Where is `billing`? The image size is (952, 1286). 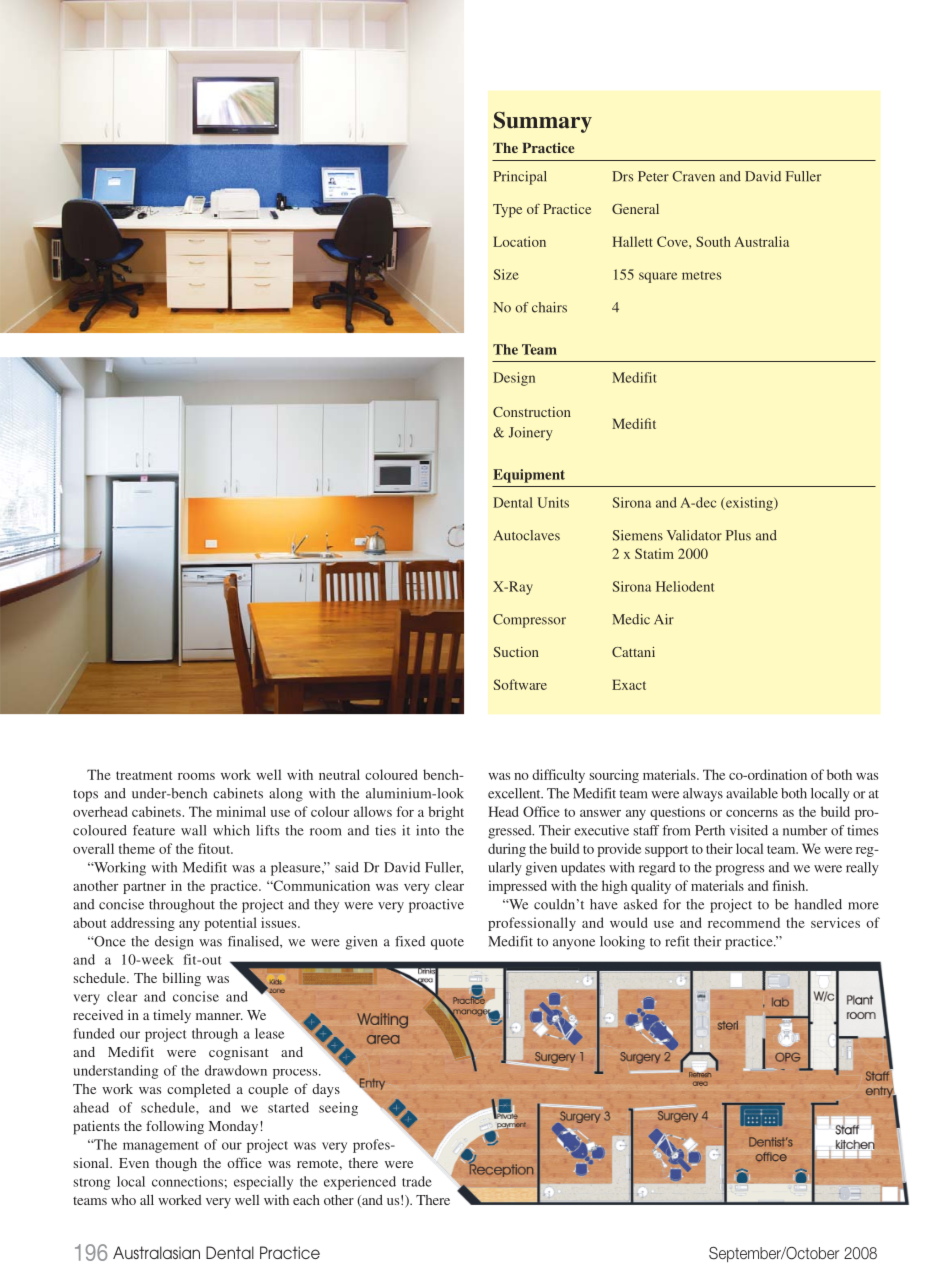 billing is located at coordinates (181, 980).
